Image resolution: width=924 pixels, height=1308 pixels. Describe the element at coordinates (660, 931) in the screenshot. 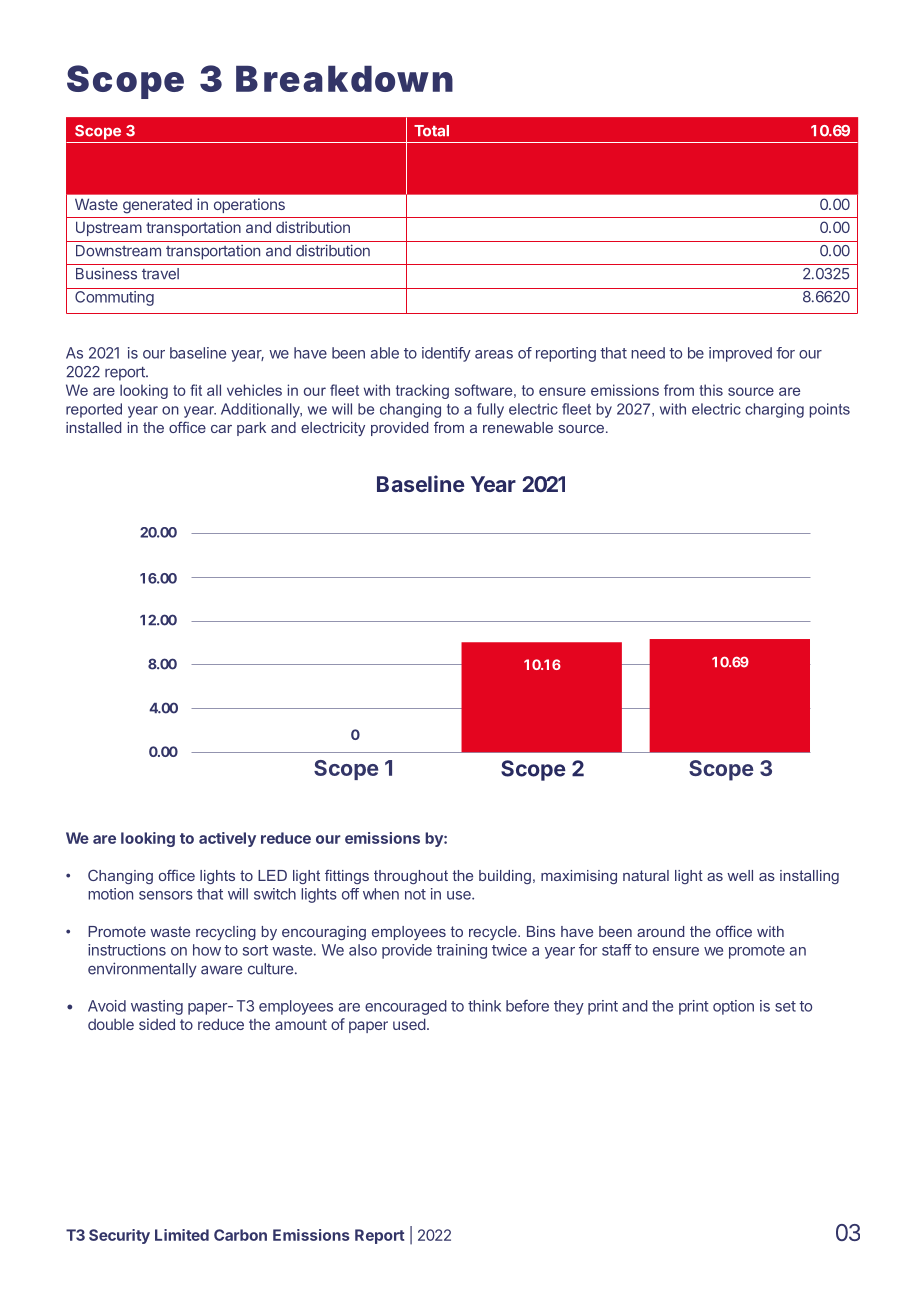

I see `around` at that location.
